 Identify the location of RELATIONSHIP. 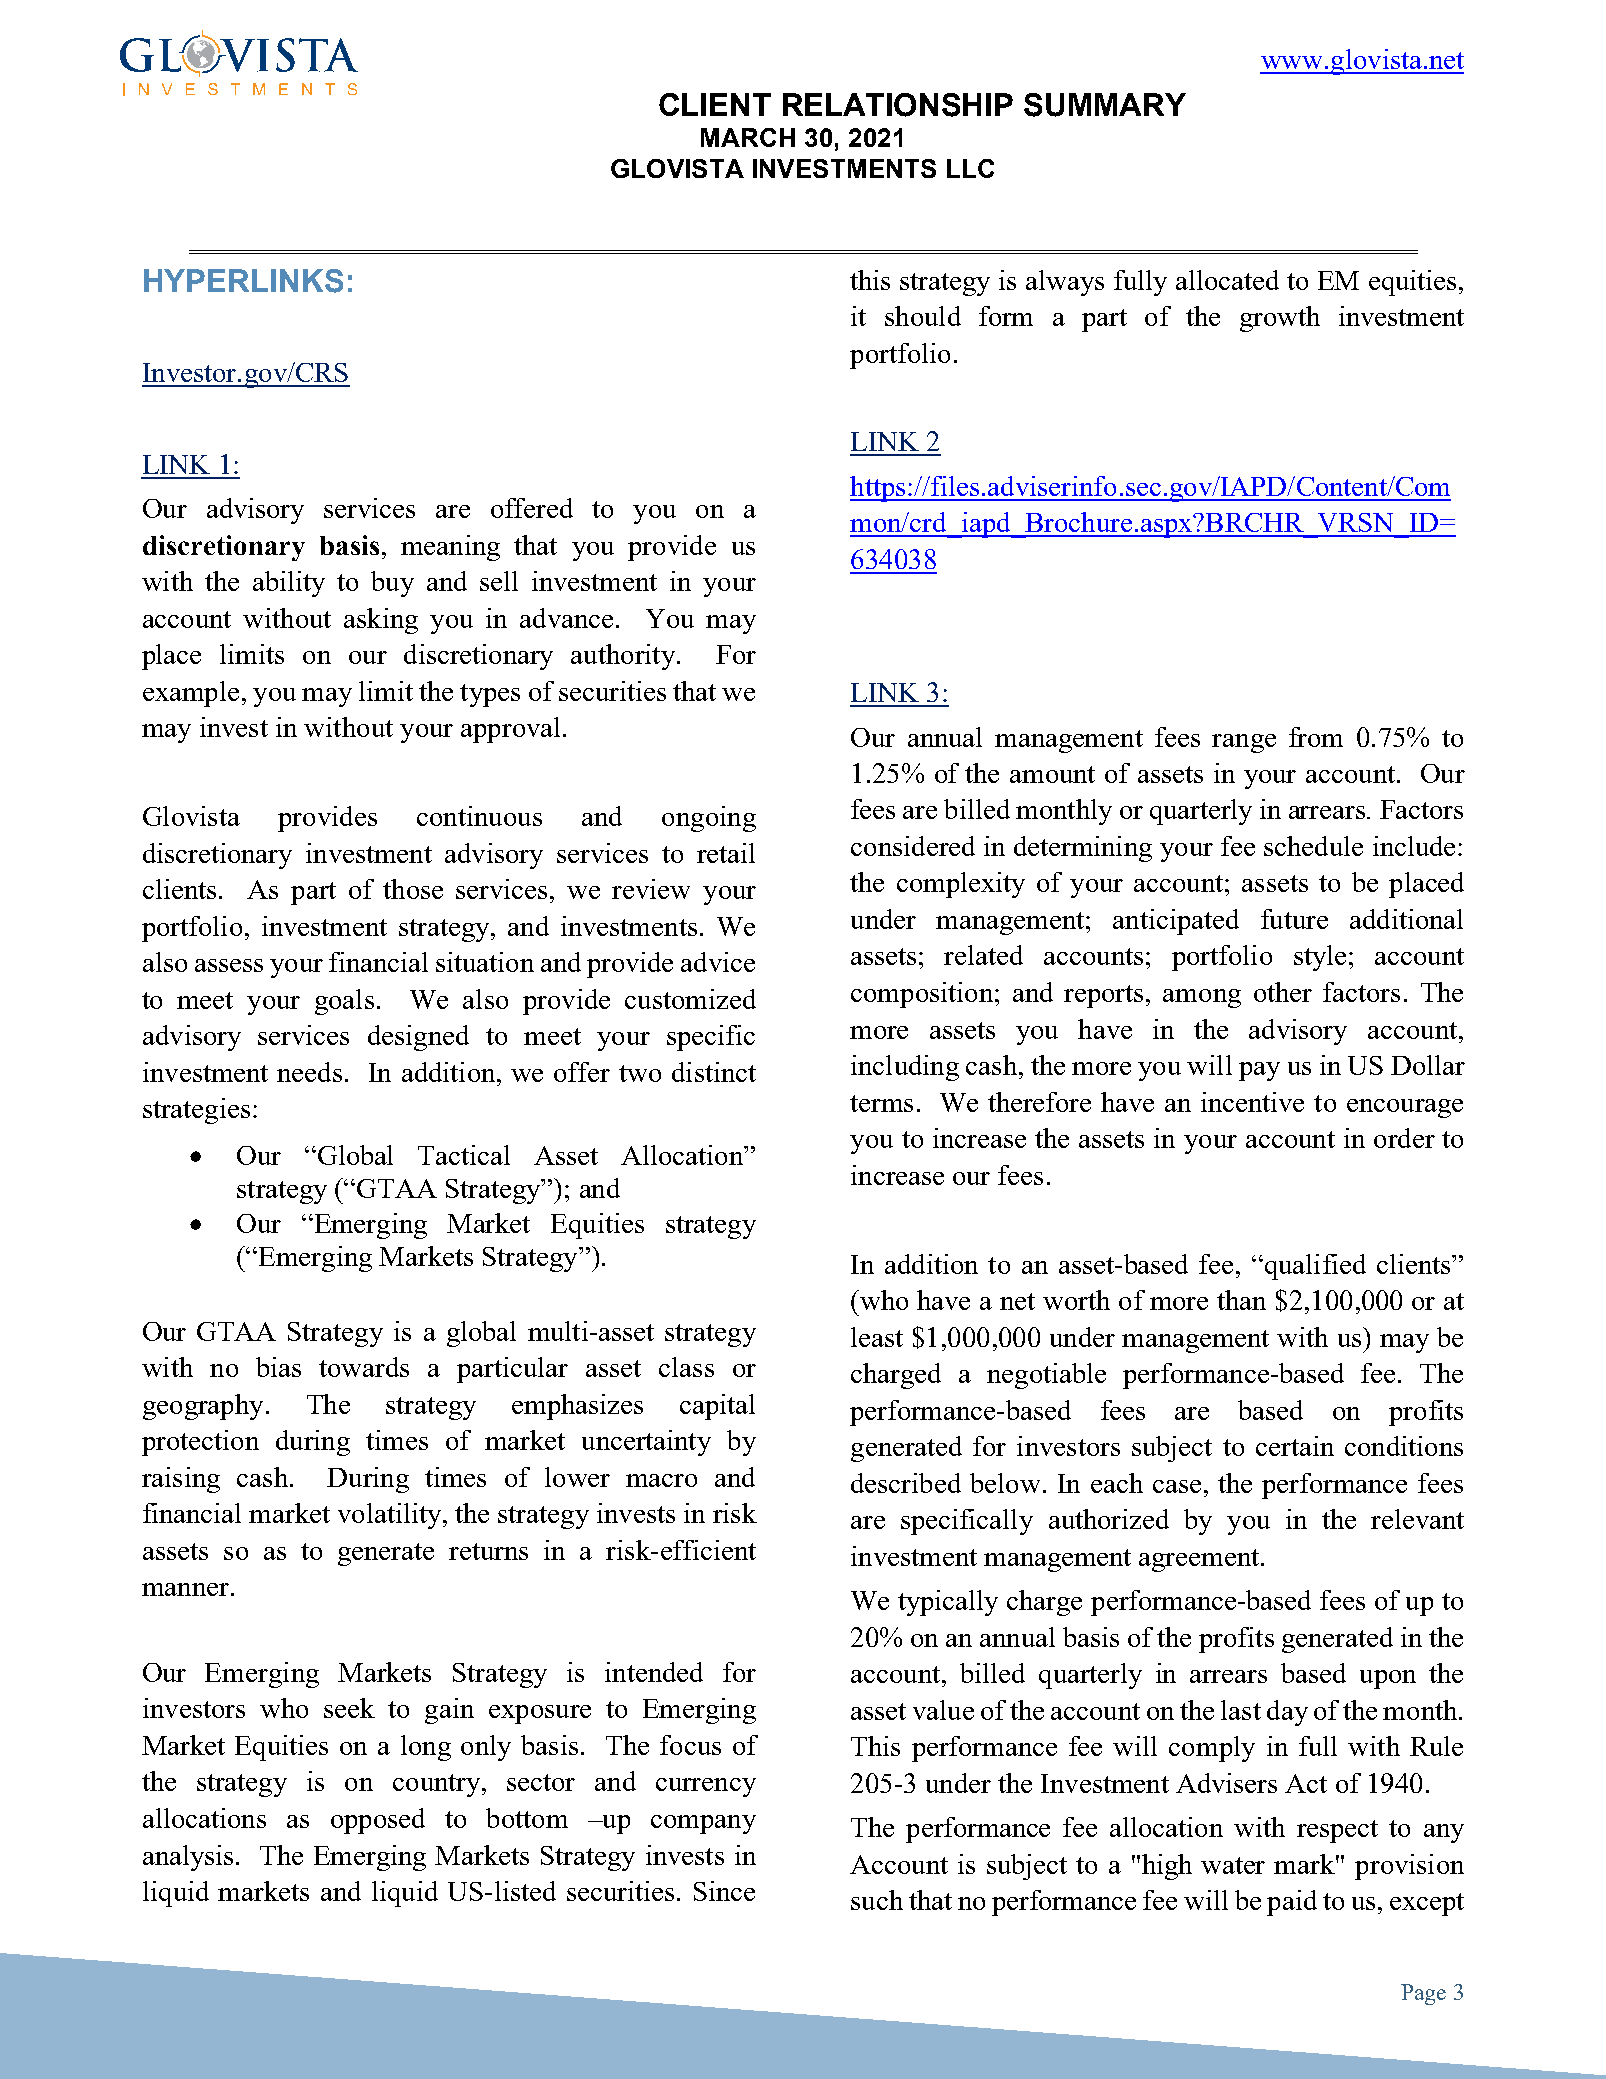
(898, 105).
